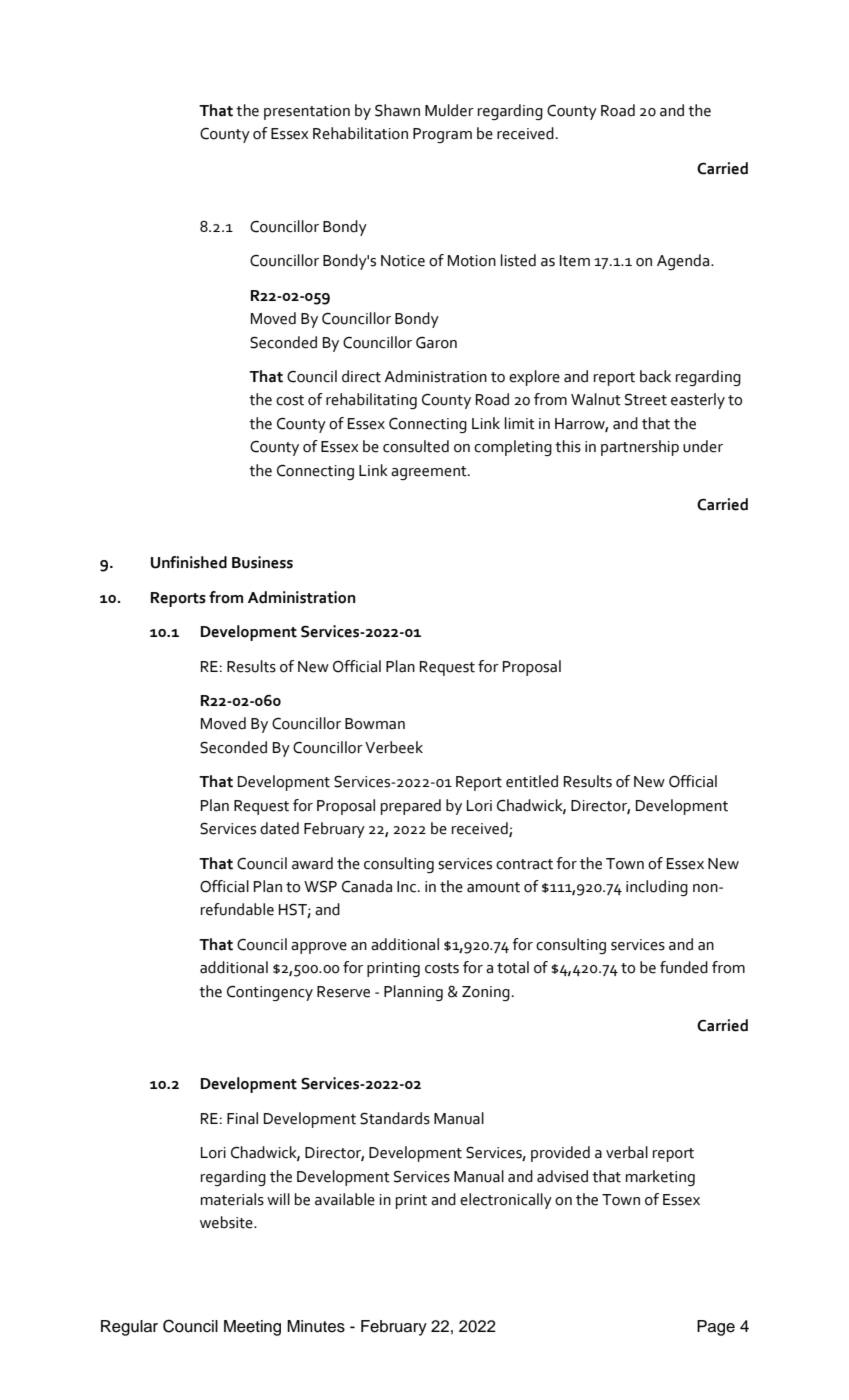 Image resolution: width=849 pixels, height=1400 pixels. What do you see at coordinates (716, 1328) in the screenshot?
I see `Page` at bounding box center [716, 1328].
